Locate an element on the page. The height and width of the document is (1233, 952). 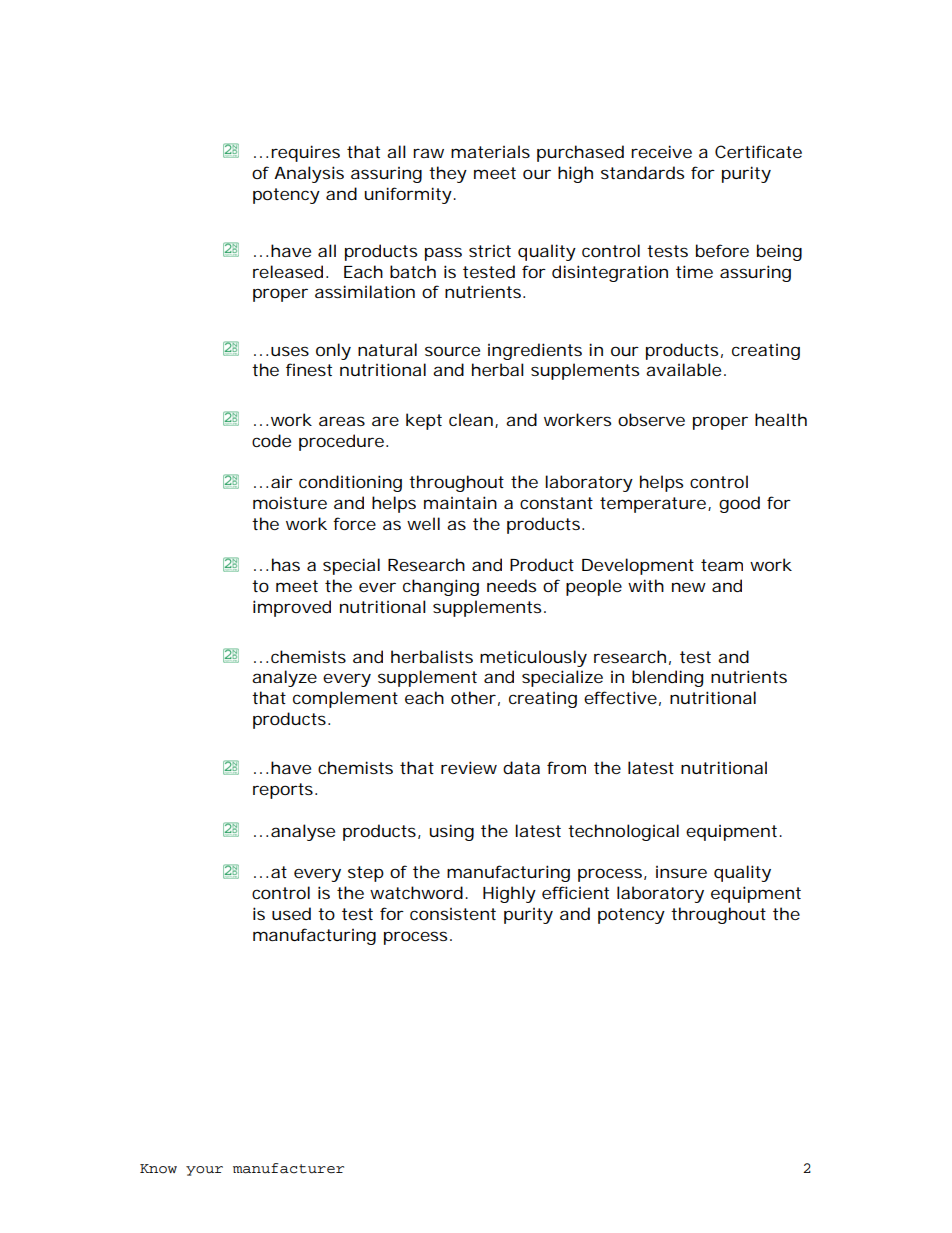
other is located at coordinates (473, 697).
